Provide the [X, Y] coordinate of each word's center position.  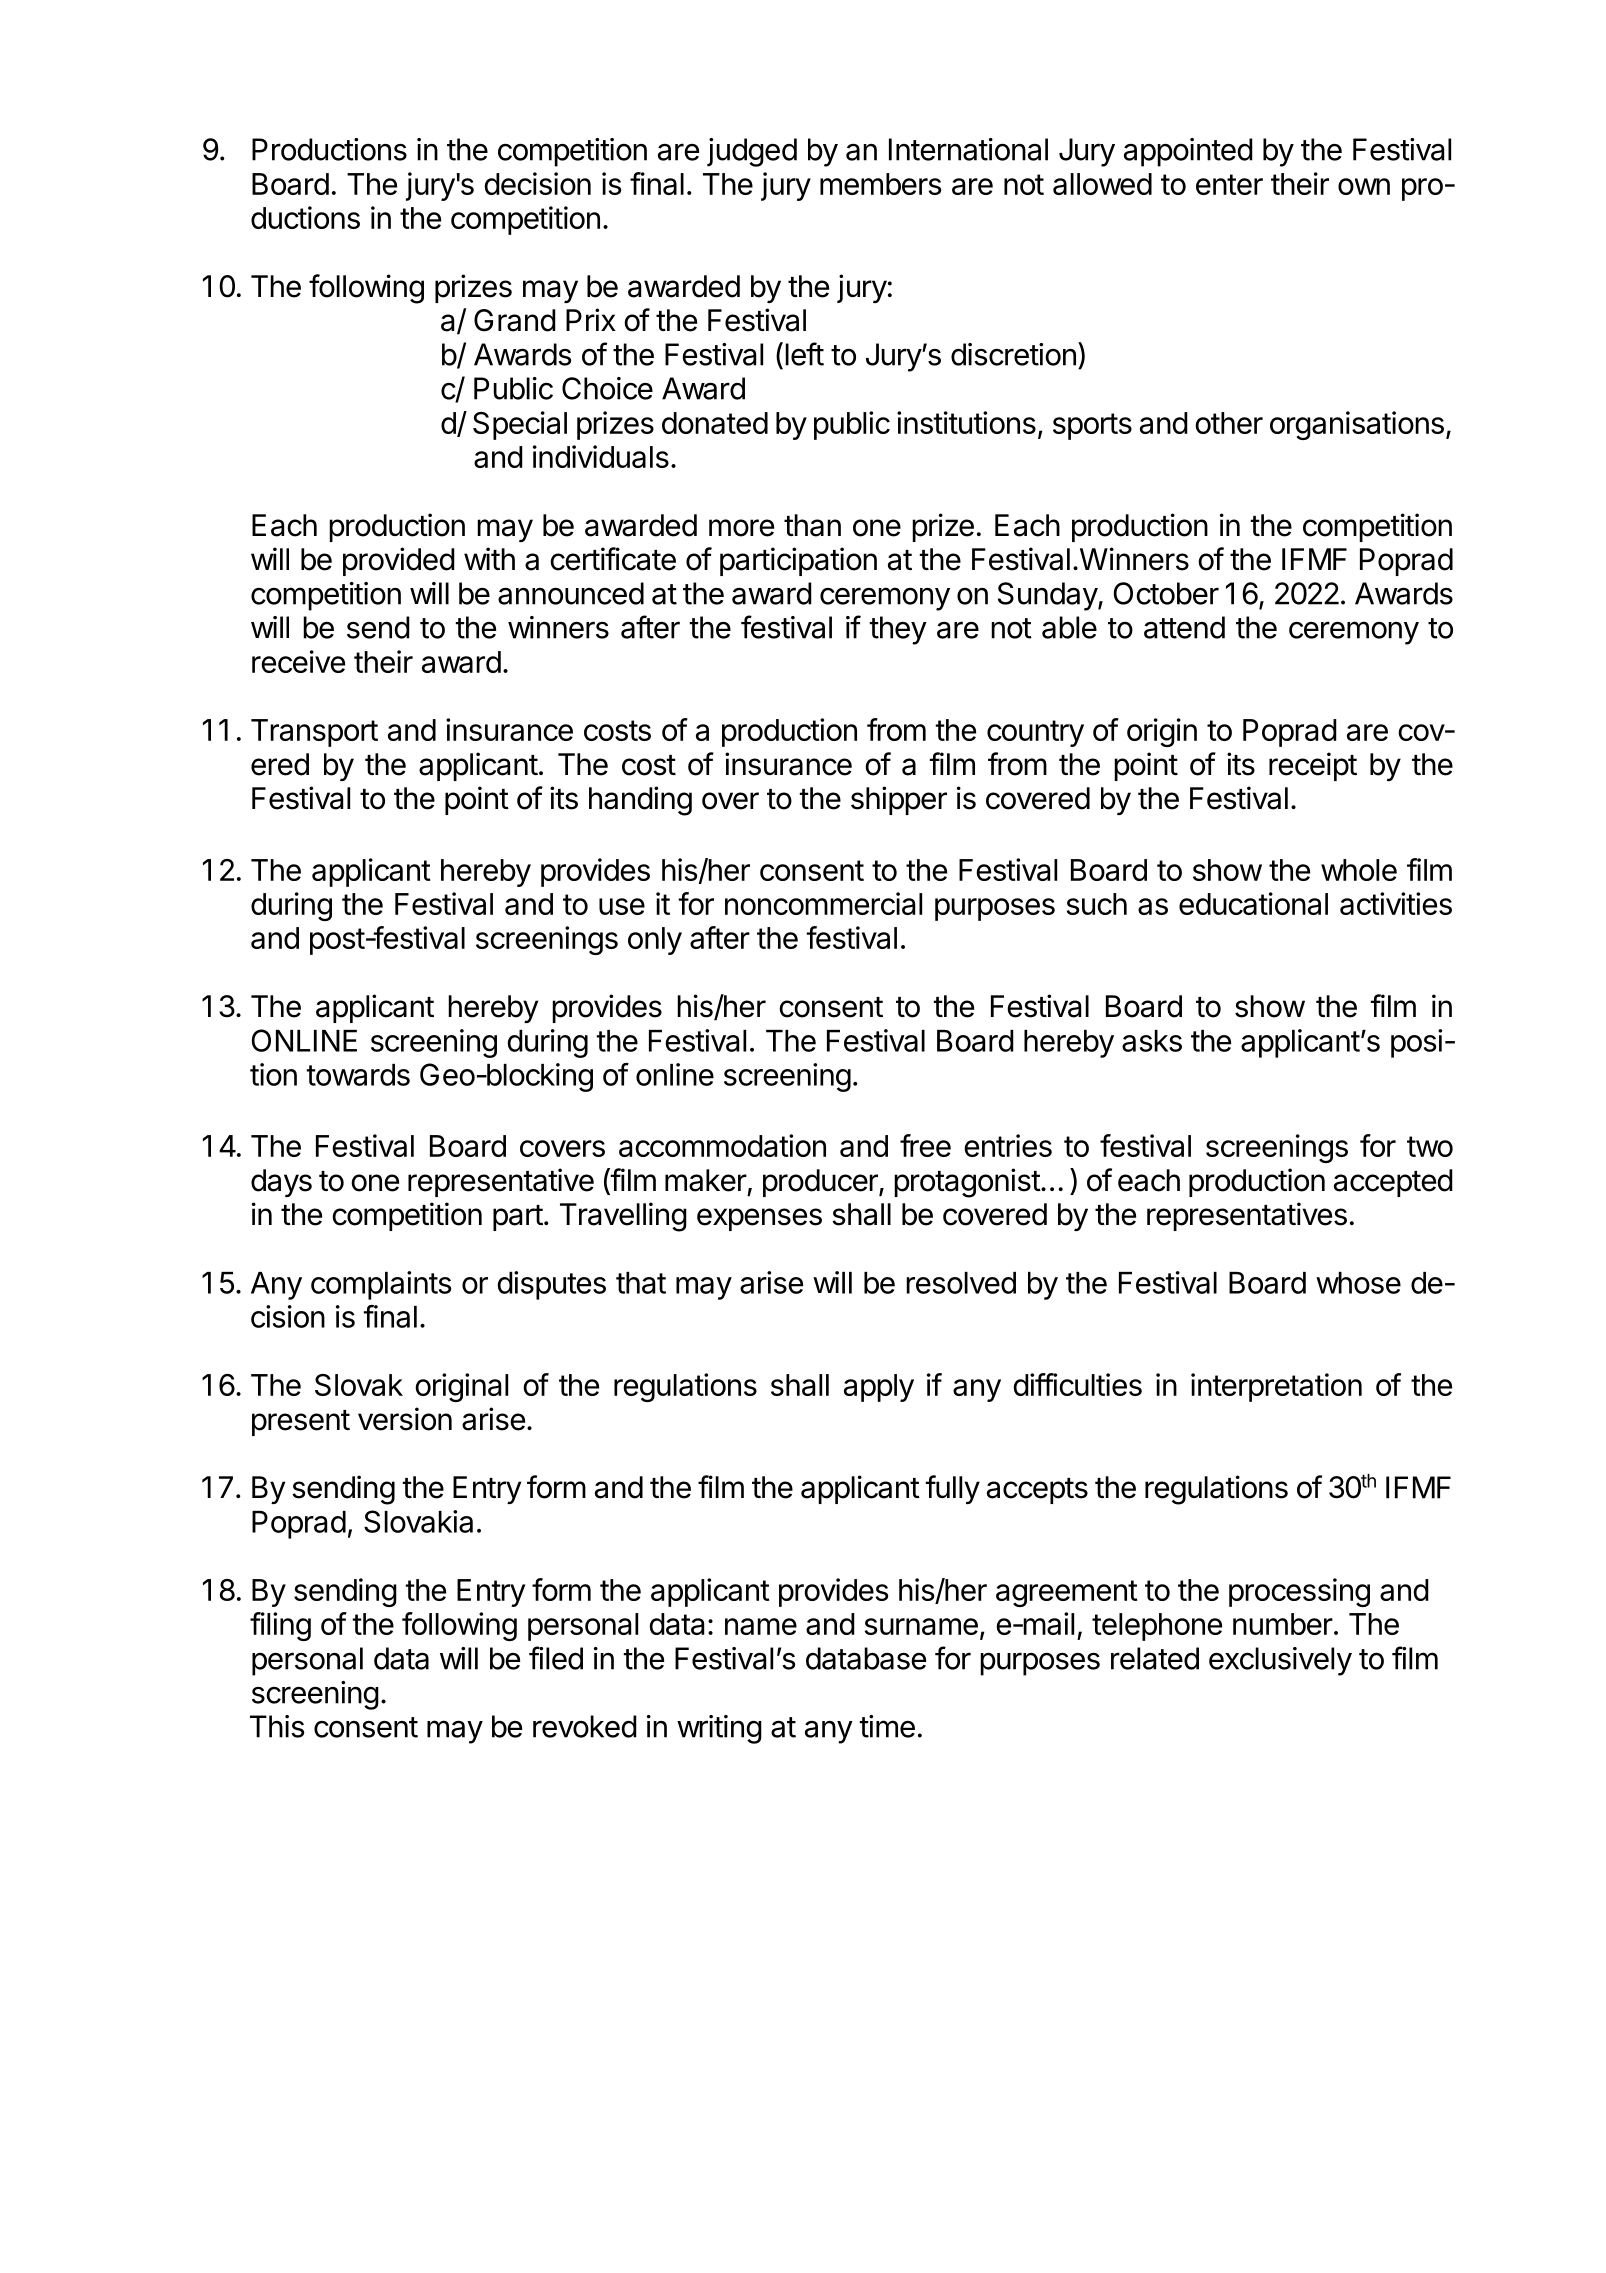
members [880, 184]
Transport [314, 733]
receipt [1313, 766]
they [898, 630]
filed [556, 1658]
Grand [515, 320]
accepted [1393, 1183]
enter [1229, 184]
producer [821, 1183]
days [281, 1183]
